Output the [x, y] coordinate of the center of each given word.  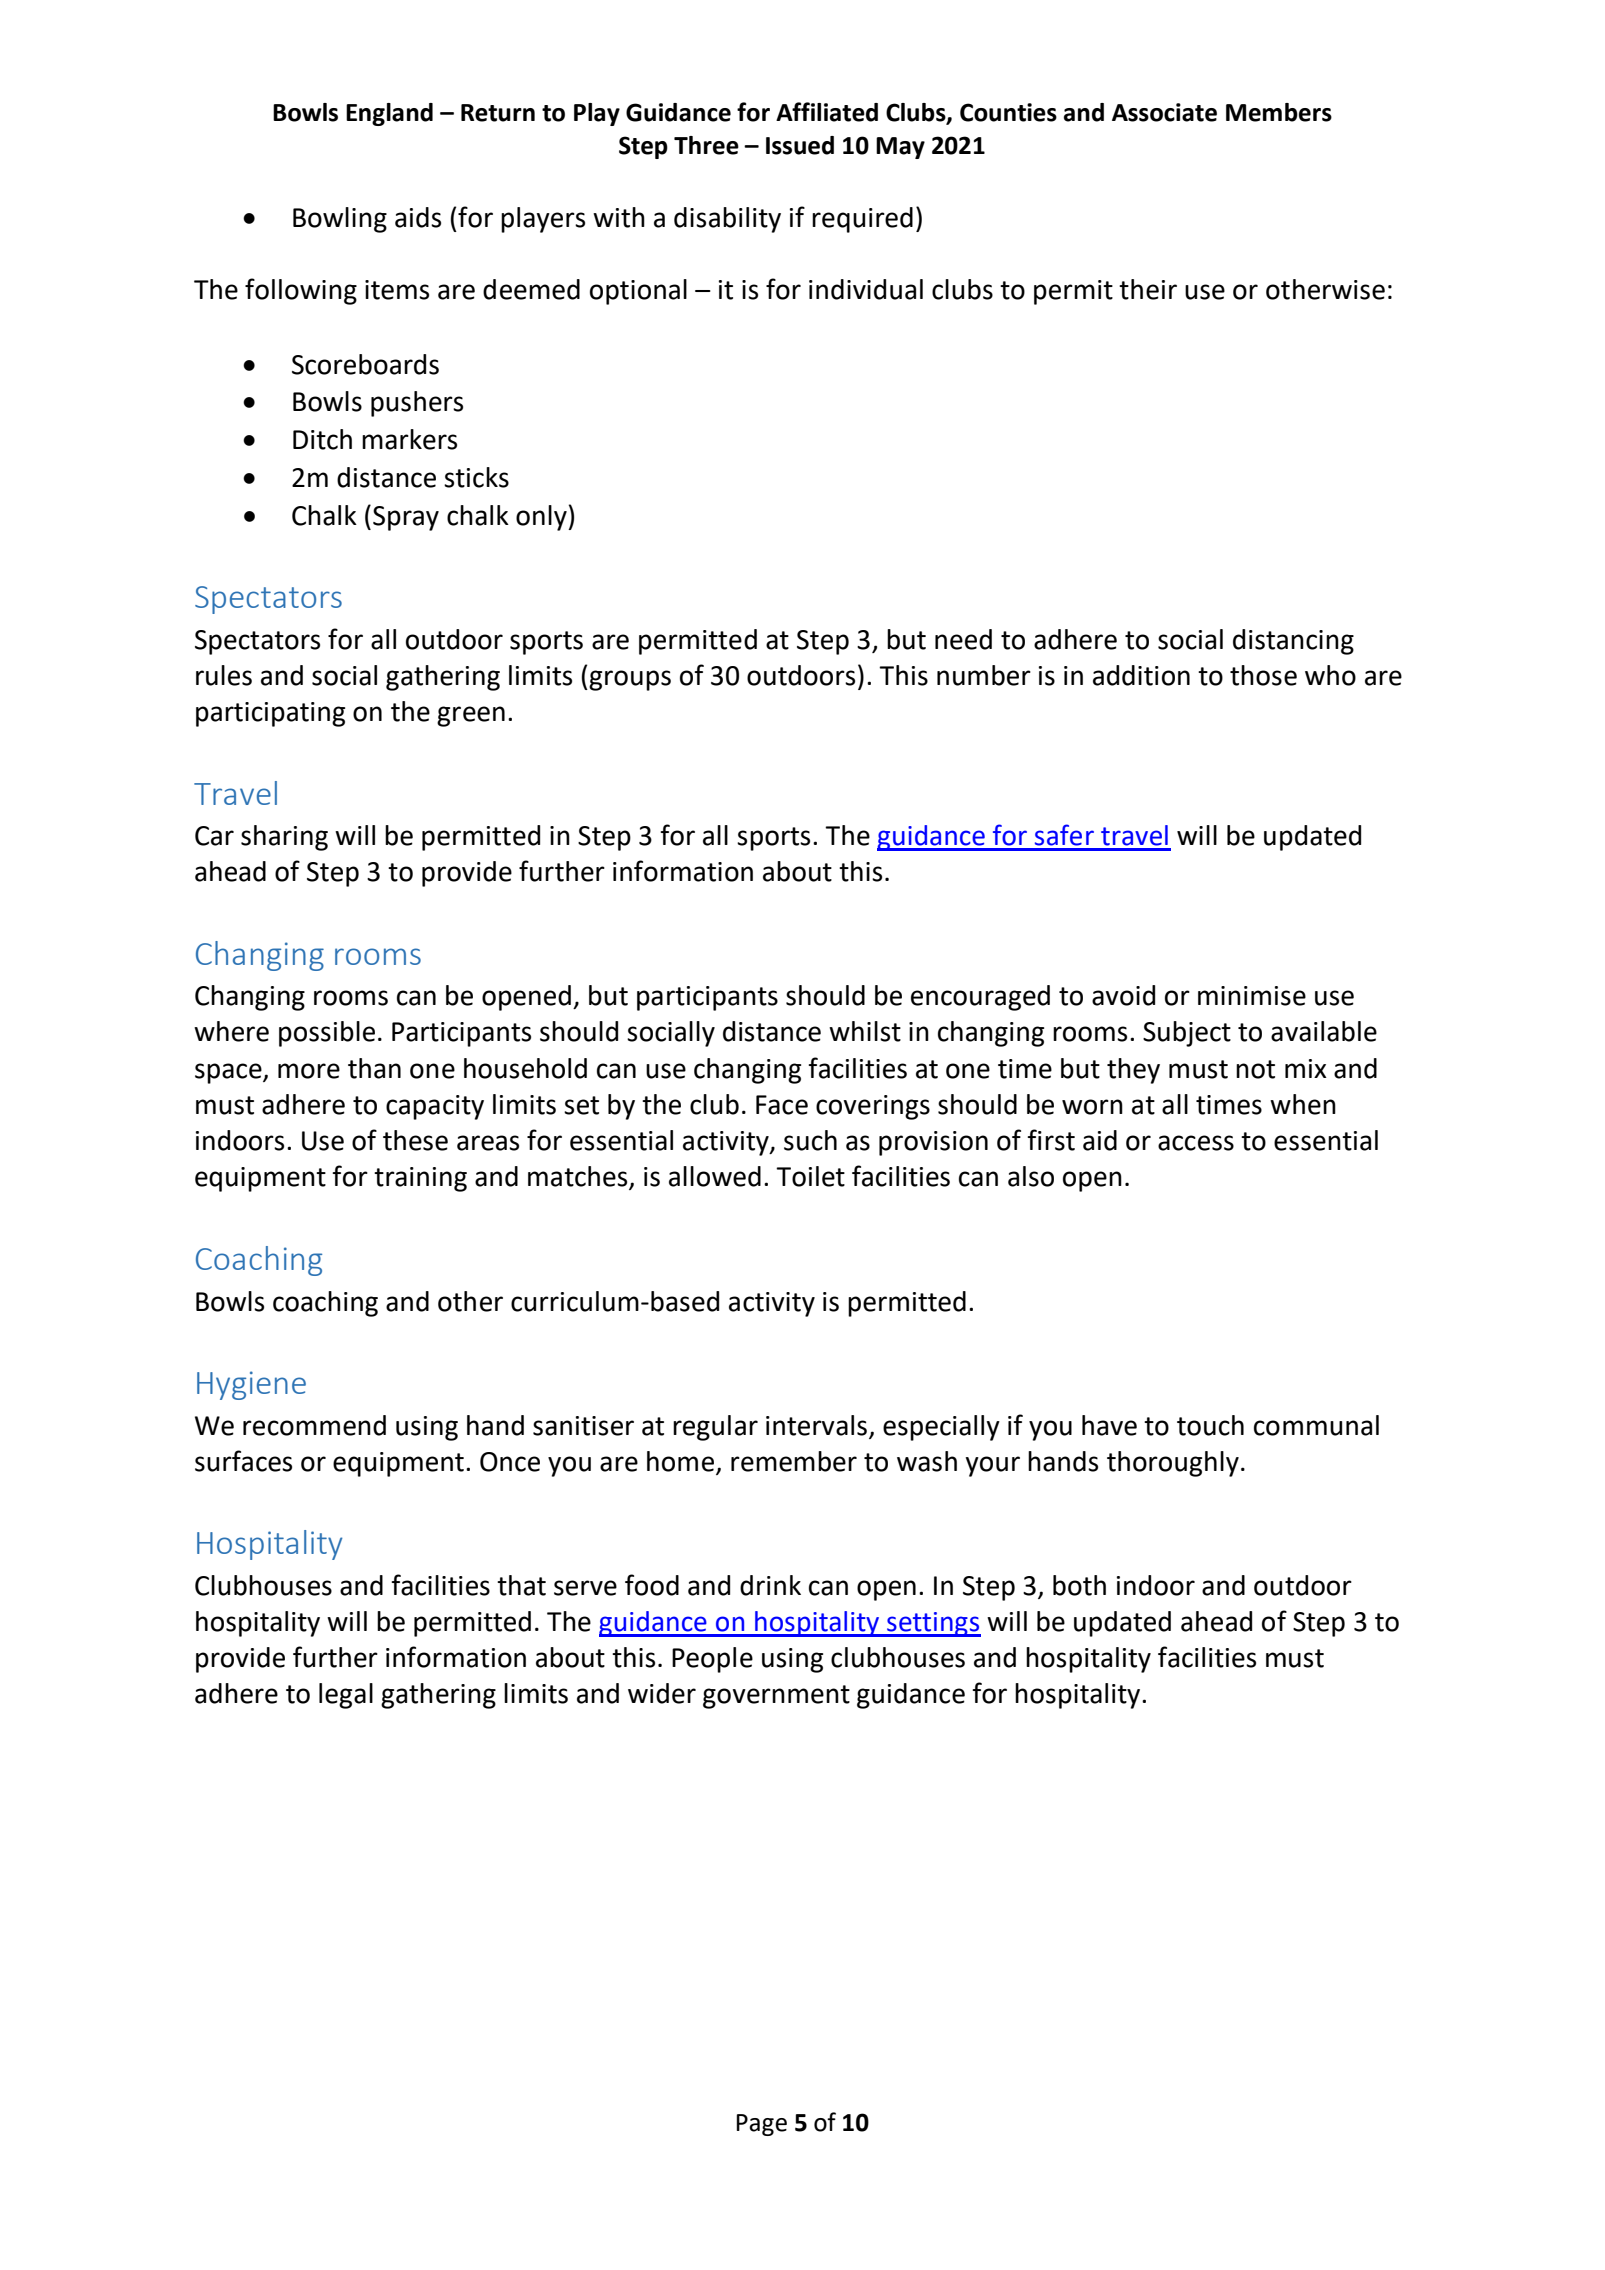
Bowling [340, 220]
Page [761, 2125]
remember [794, 1461]
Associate [1164, 112]
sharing [284, 838]
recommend [314, 1425]
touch [1210, 1425]
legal [346, 1696]
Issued [800, 145]
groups [630, 680]
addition [1141, 675]
